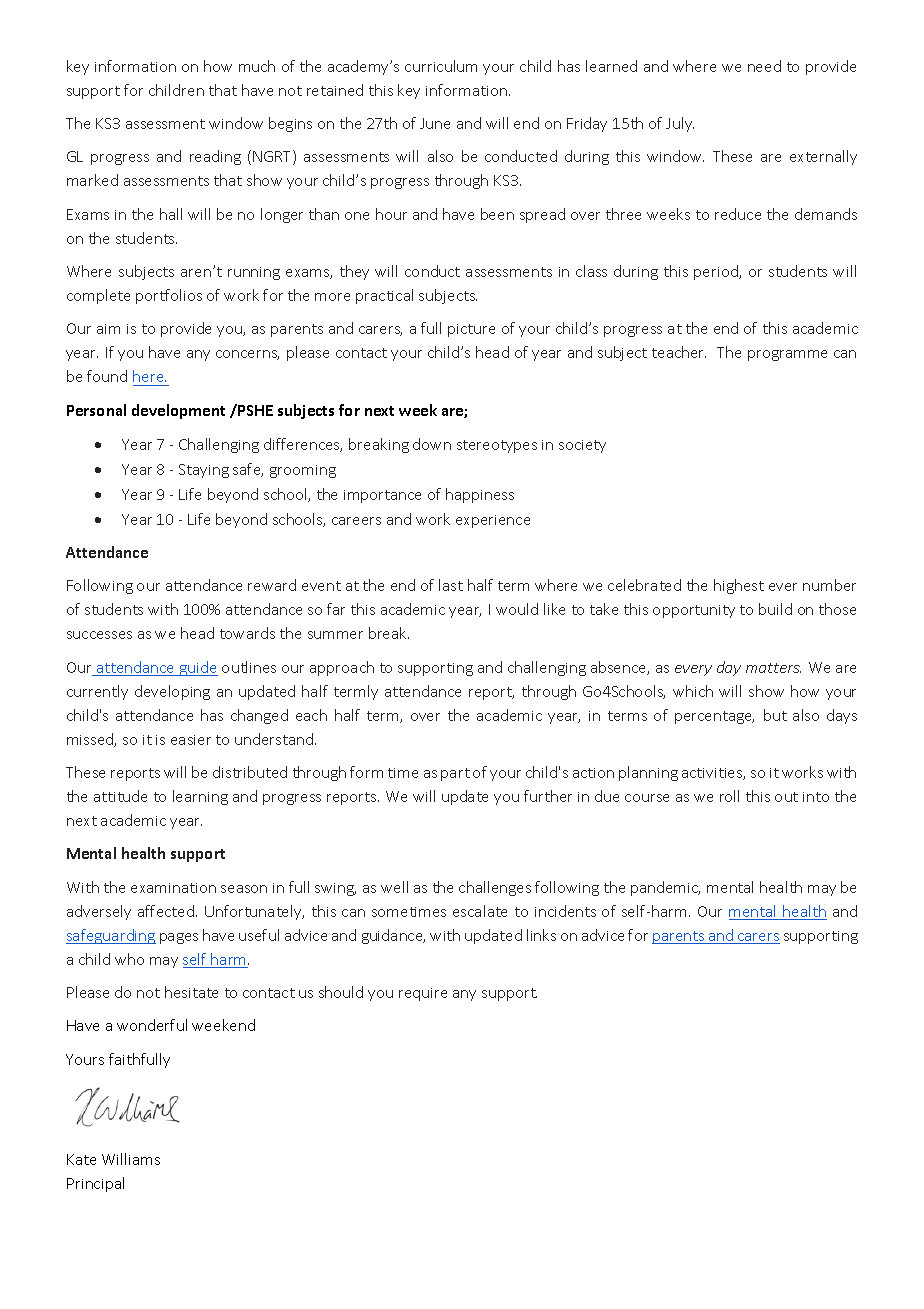  I want to click on reading, so click(215, 157).
